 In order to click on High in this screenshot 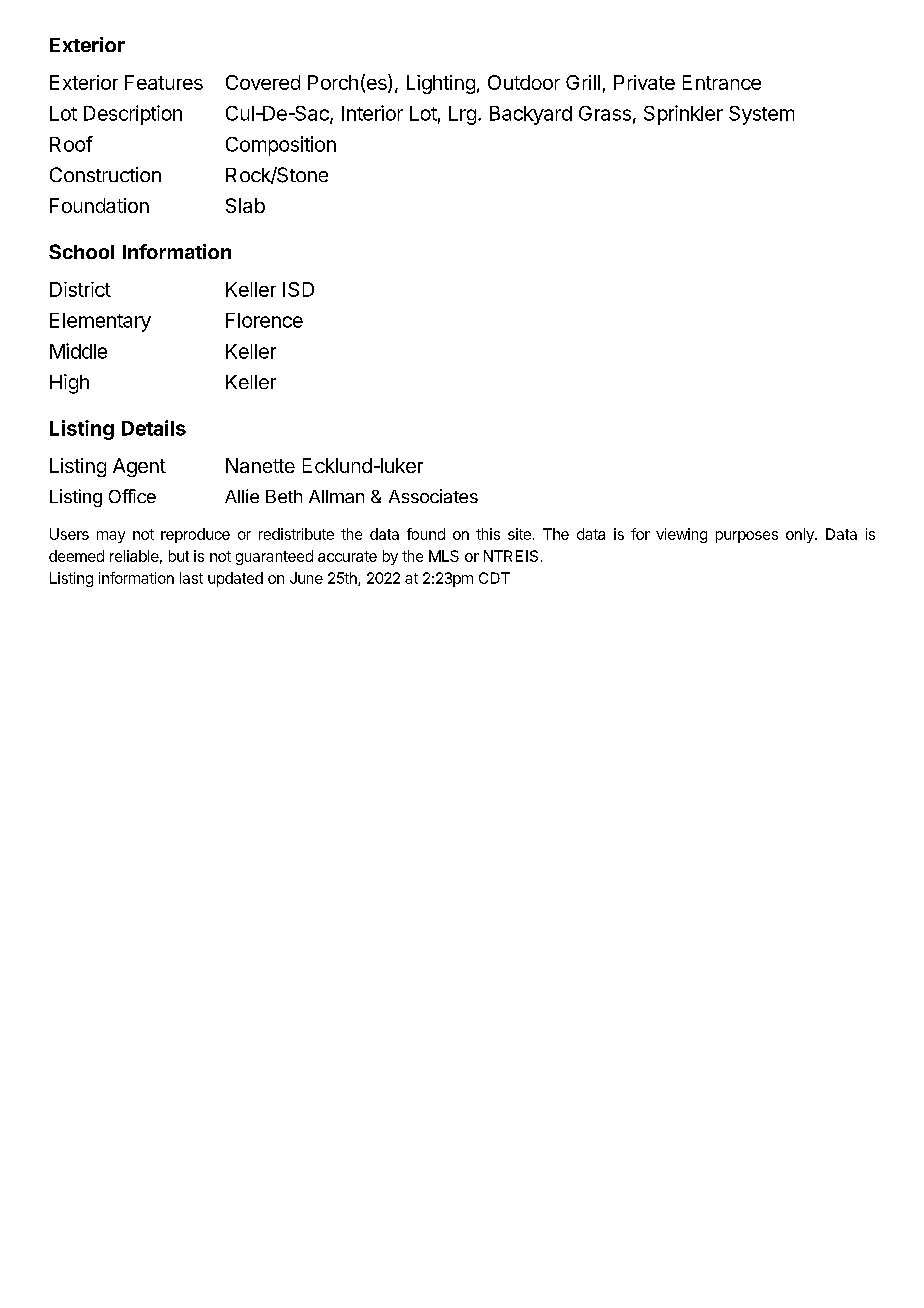, I will do `click(69, 384)`.
